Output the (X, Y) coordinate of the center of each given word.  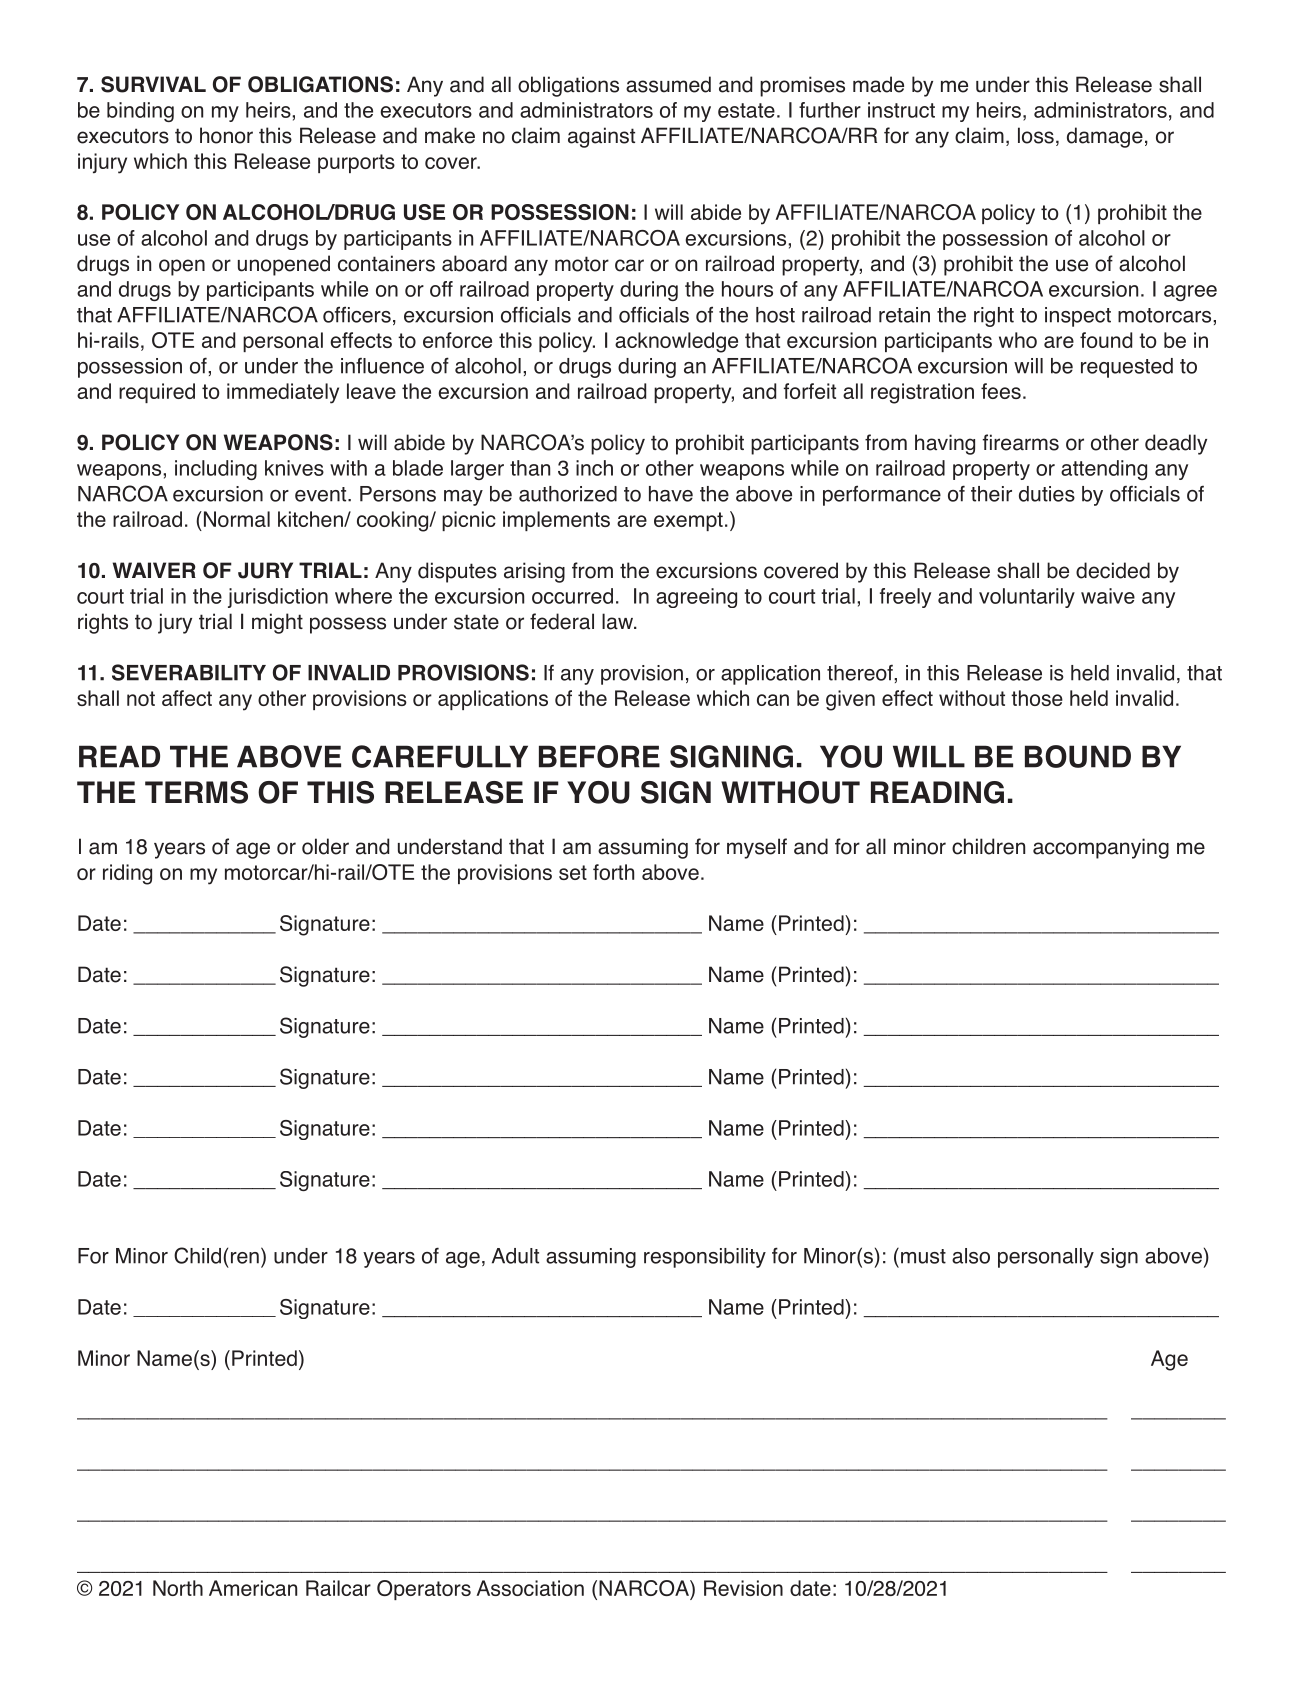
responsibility (705, 1258)
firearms (1021, 442)
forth (613, 872)
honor (226, 135)
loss (1036, 135)
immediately (283, 393)
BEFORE (599, 756)
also (971, 1256)
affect (187, 698)
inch (594, 468)
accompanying (1101, 848)
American (253, 1588)
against (601, 137)
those (1037, 698)
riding (127, 874)
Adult (515, 1256)
